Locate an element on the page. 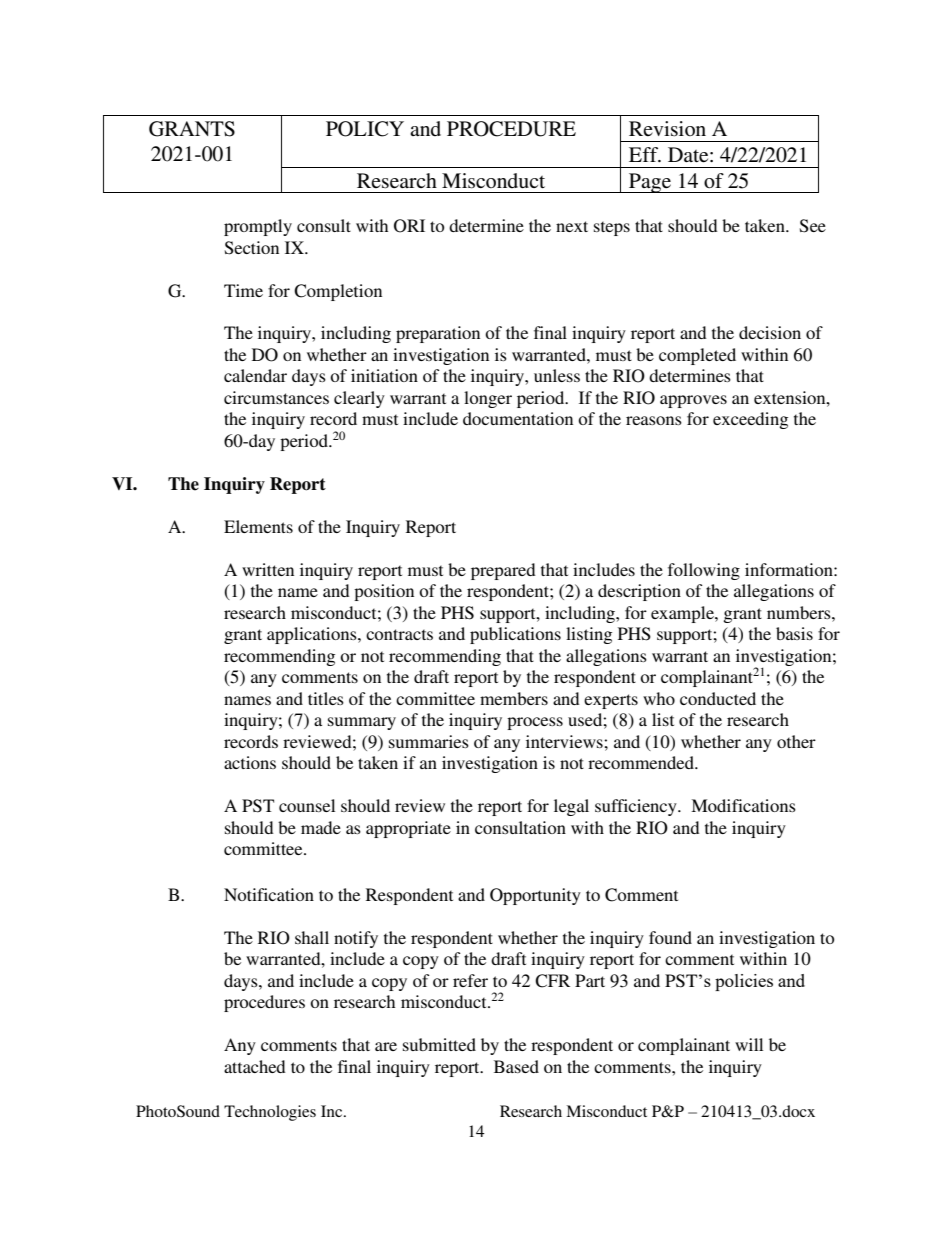 The width and height of the document is (952, 1233). applications is located at coordinates (313, 635).
